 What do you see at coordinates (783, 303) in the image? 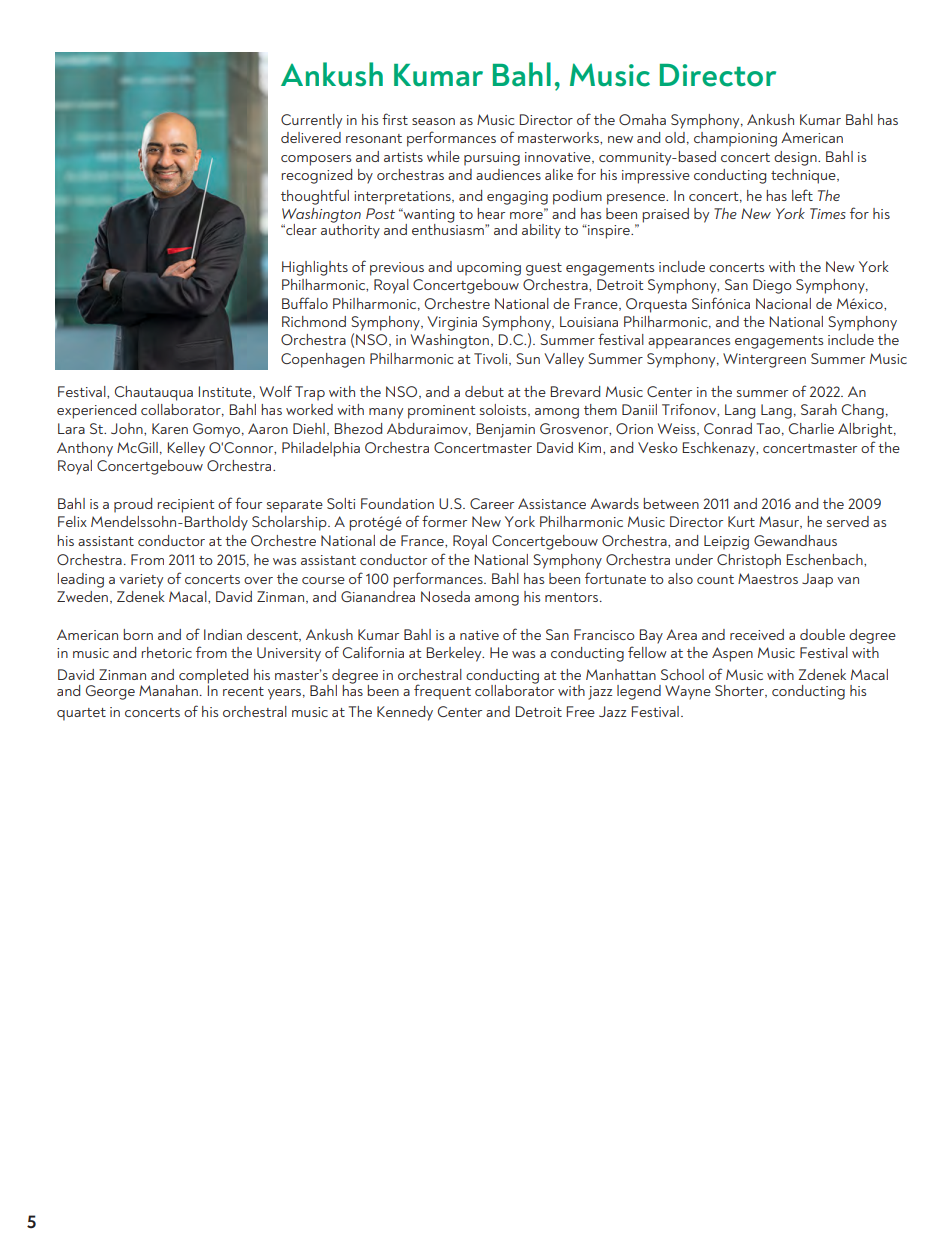
I see `Nacional` at bounding box center [783, 303].
